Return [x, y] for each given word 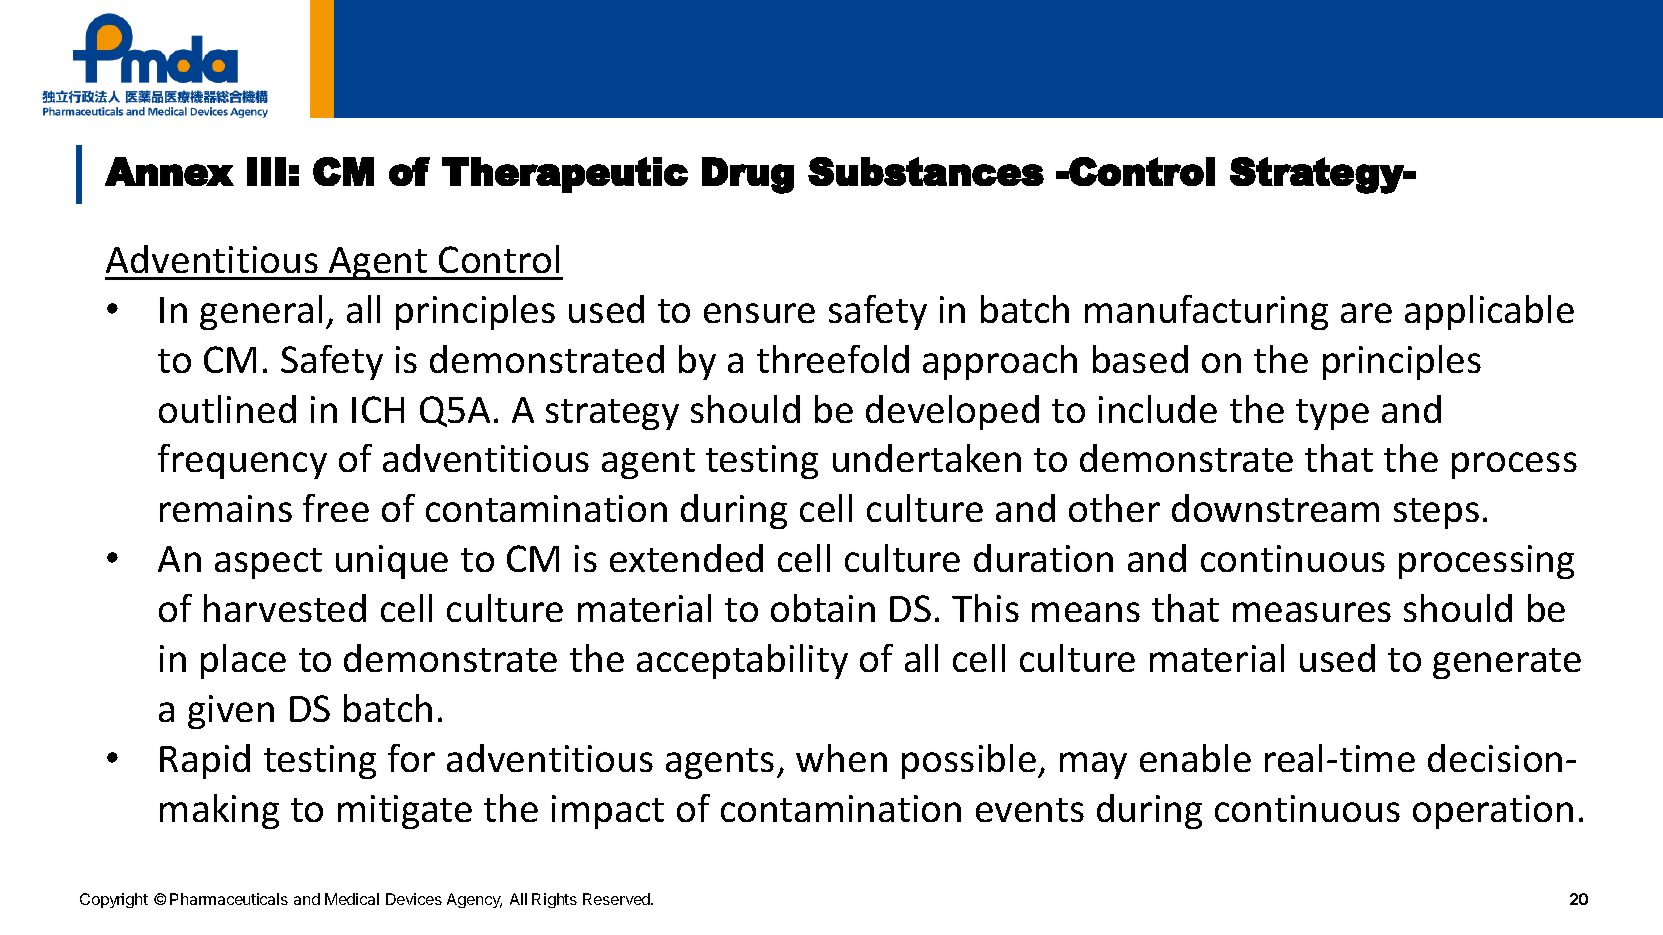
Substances [926, 171]
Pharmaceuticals [229, 899]
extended [686, 558]
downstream [1275, 508]
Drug [748, 175]
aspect [268, 563]
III [266, 171]
